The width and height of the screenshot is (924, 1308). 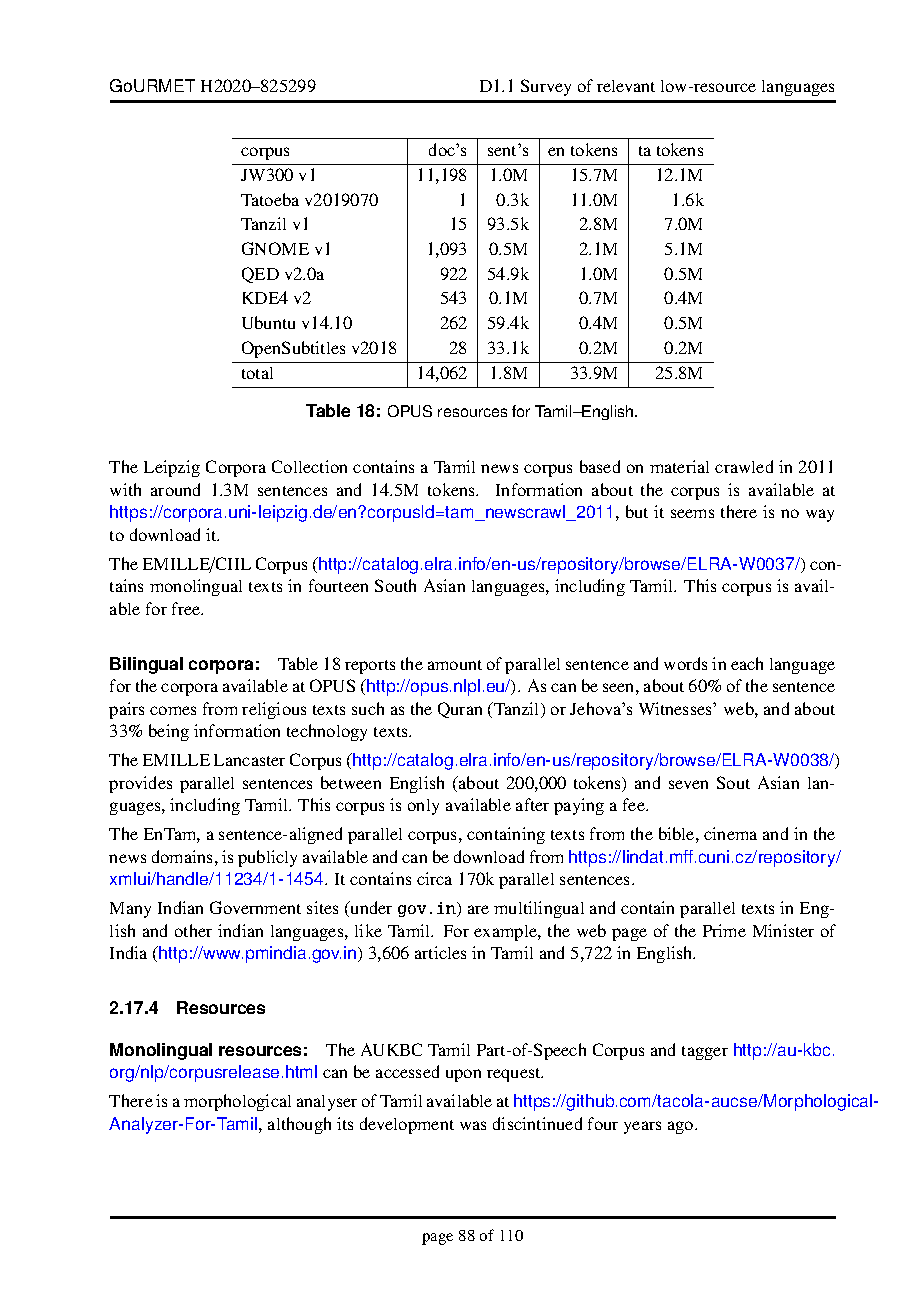 I want to click on crawled, so click(x=744, y=466).
